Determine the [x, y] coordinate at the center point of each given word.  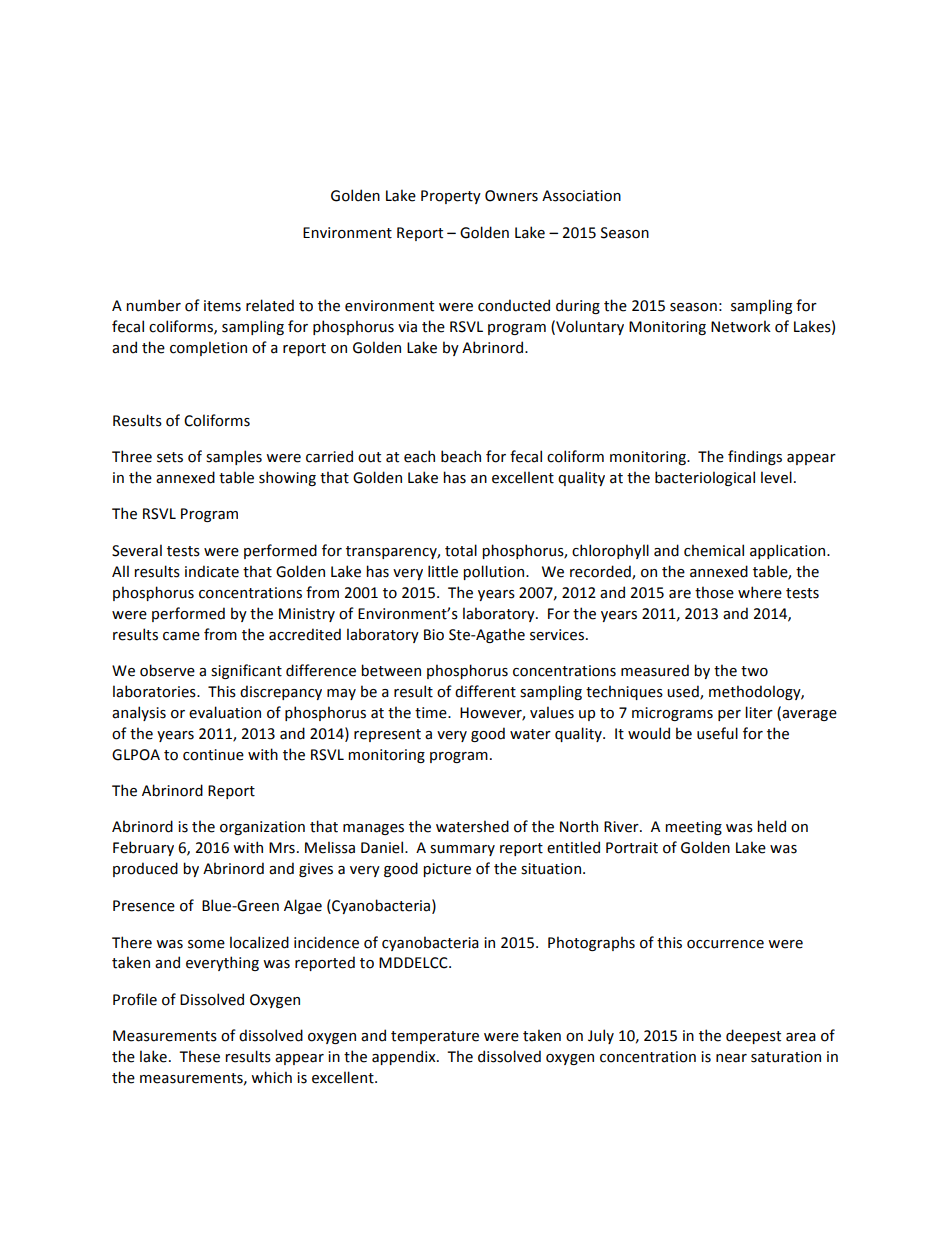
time [432, 713]
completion [208, 348]
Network [741, 326]
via [407, 327]
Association [581, 196]
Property [451, 197]
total [461, 550]
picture [447, 870]
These [199, 1056]
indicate [212, 571]
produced [145, 869]
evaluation [225, 712]
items [222, 306]
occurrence [725, 944]
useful [717, 733]
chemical [714, 550]
